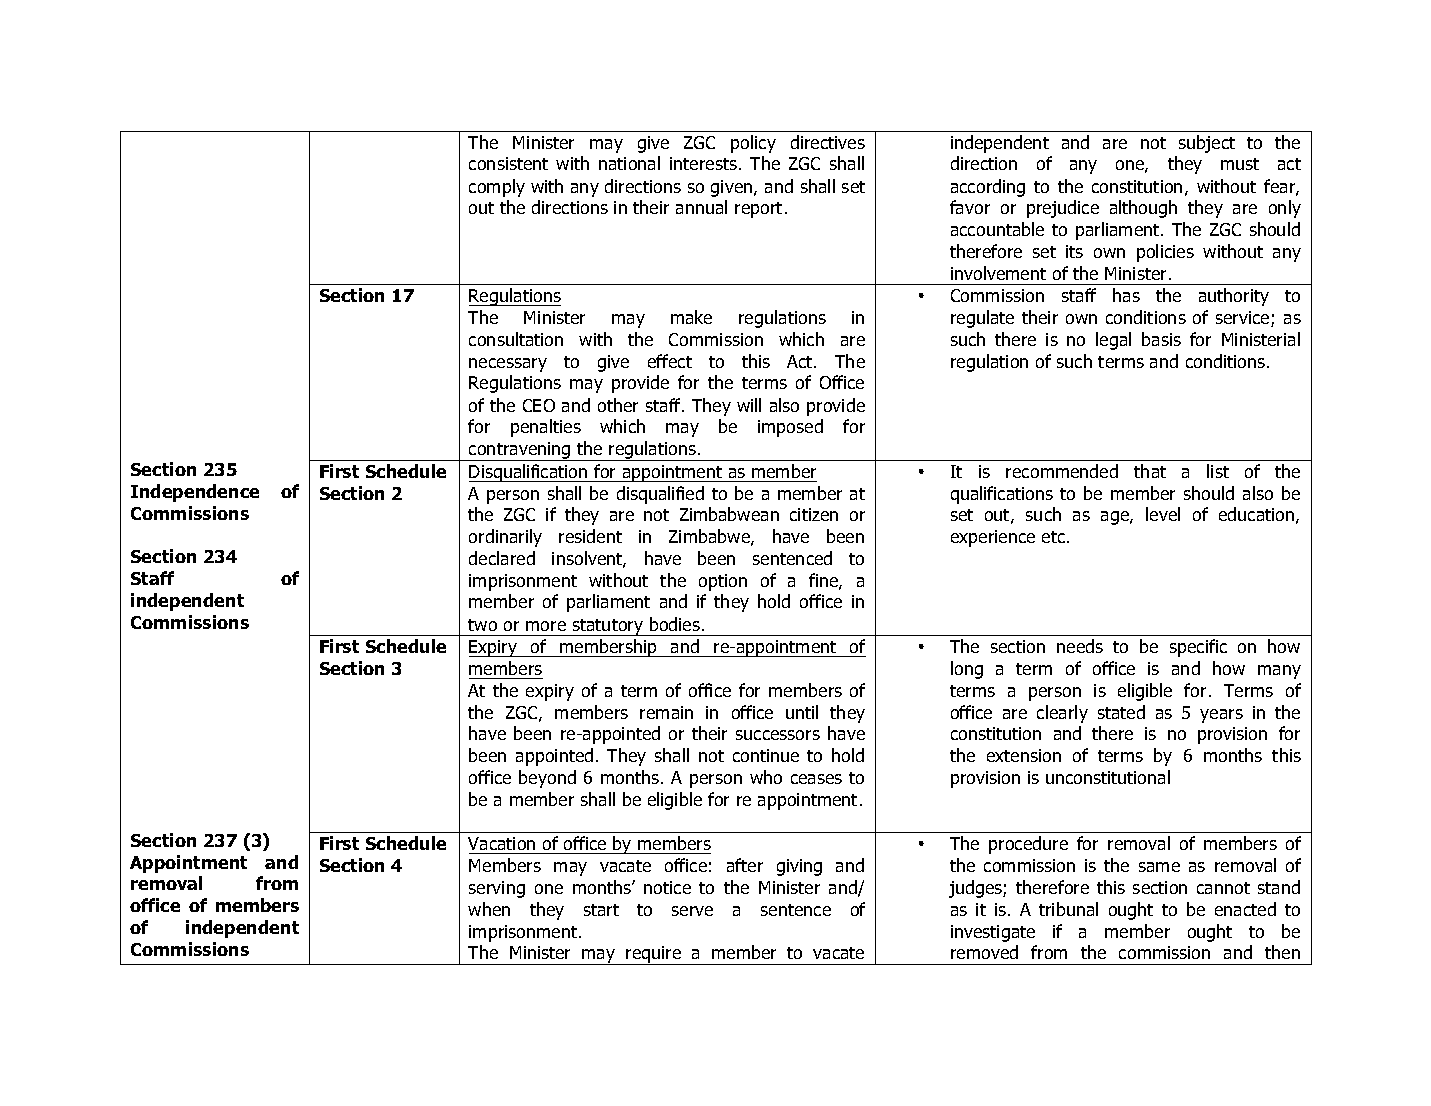 The image size is (1431, 1106). What do you see at coordinates (802, 712) in the image?
I see `until` at bounding box center [802, 712].
